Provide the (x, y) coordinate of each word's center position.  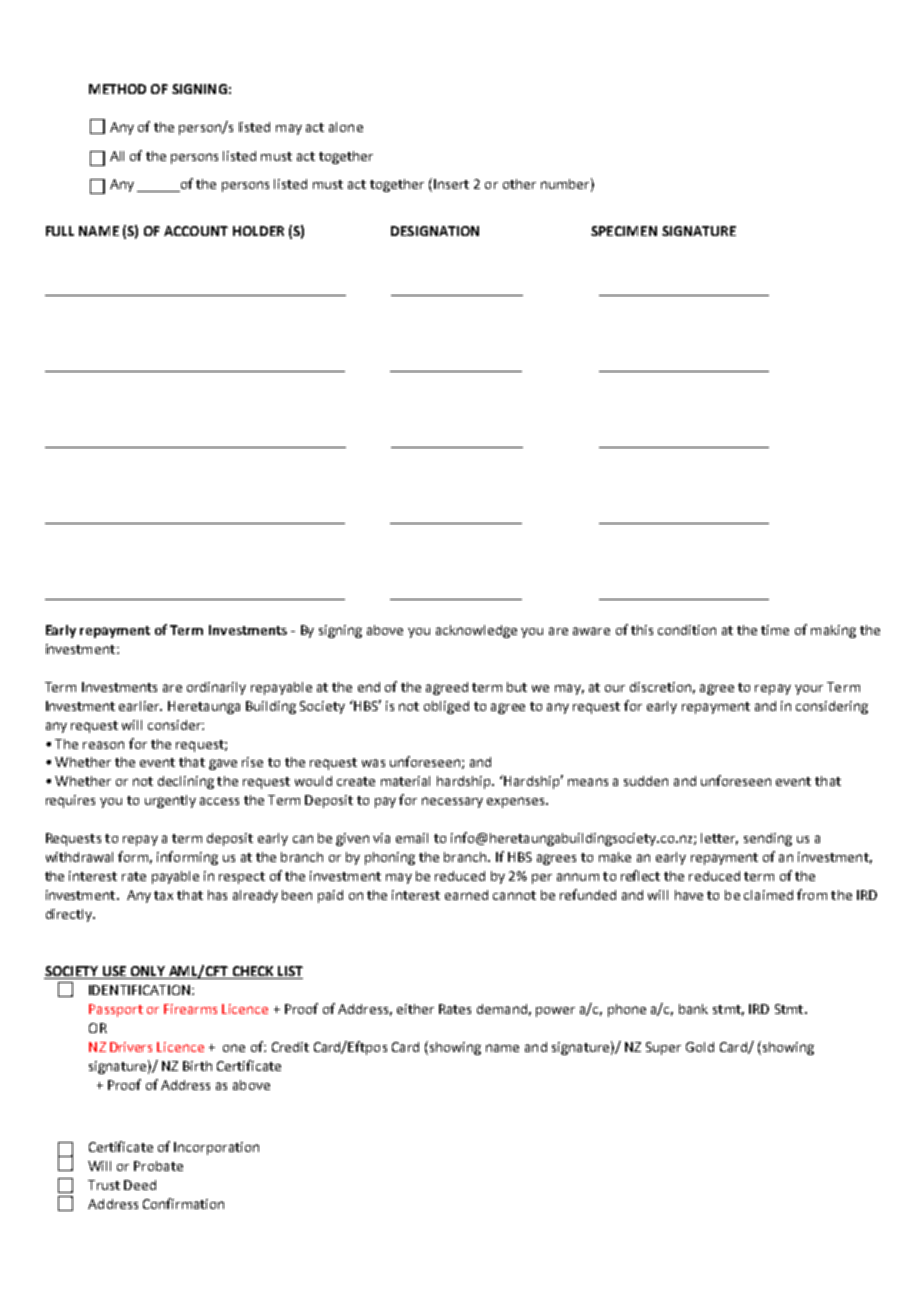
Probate (158, 1166)
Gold (700, 1047)
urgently (170, 801)
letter (719, 839)
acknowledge (476, 631)
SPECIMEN (624, 231)
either (415, 1009)
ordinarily (216, 688)
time (775, 630)
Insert (451, 184)
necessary (452, 802)
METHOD (117, 89)
